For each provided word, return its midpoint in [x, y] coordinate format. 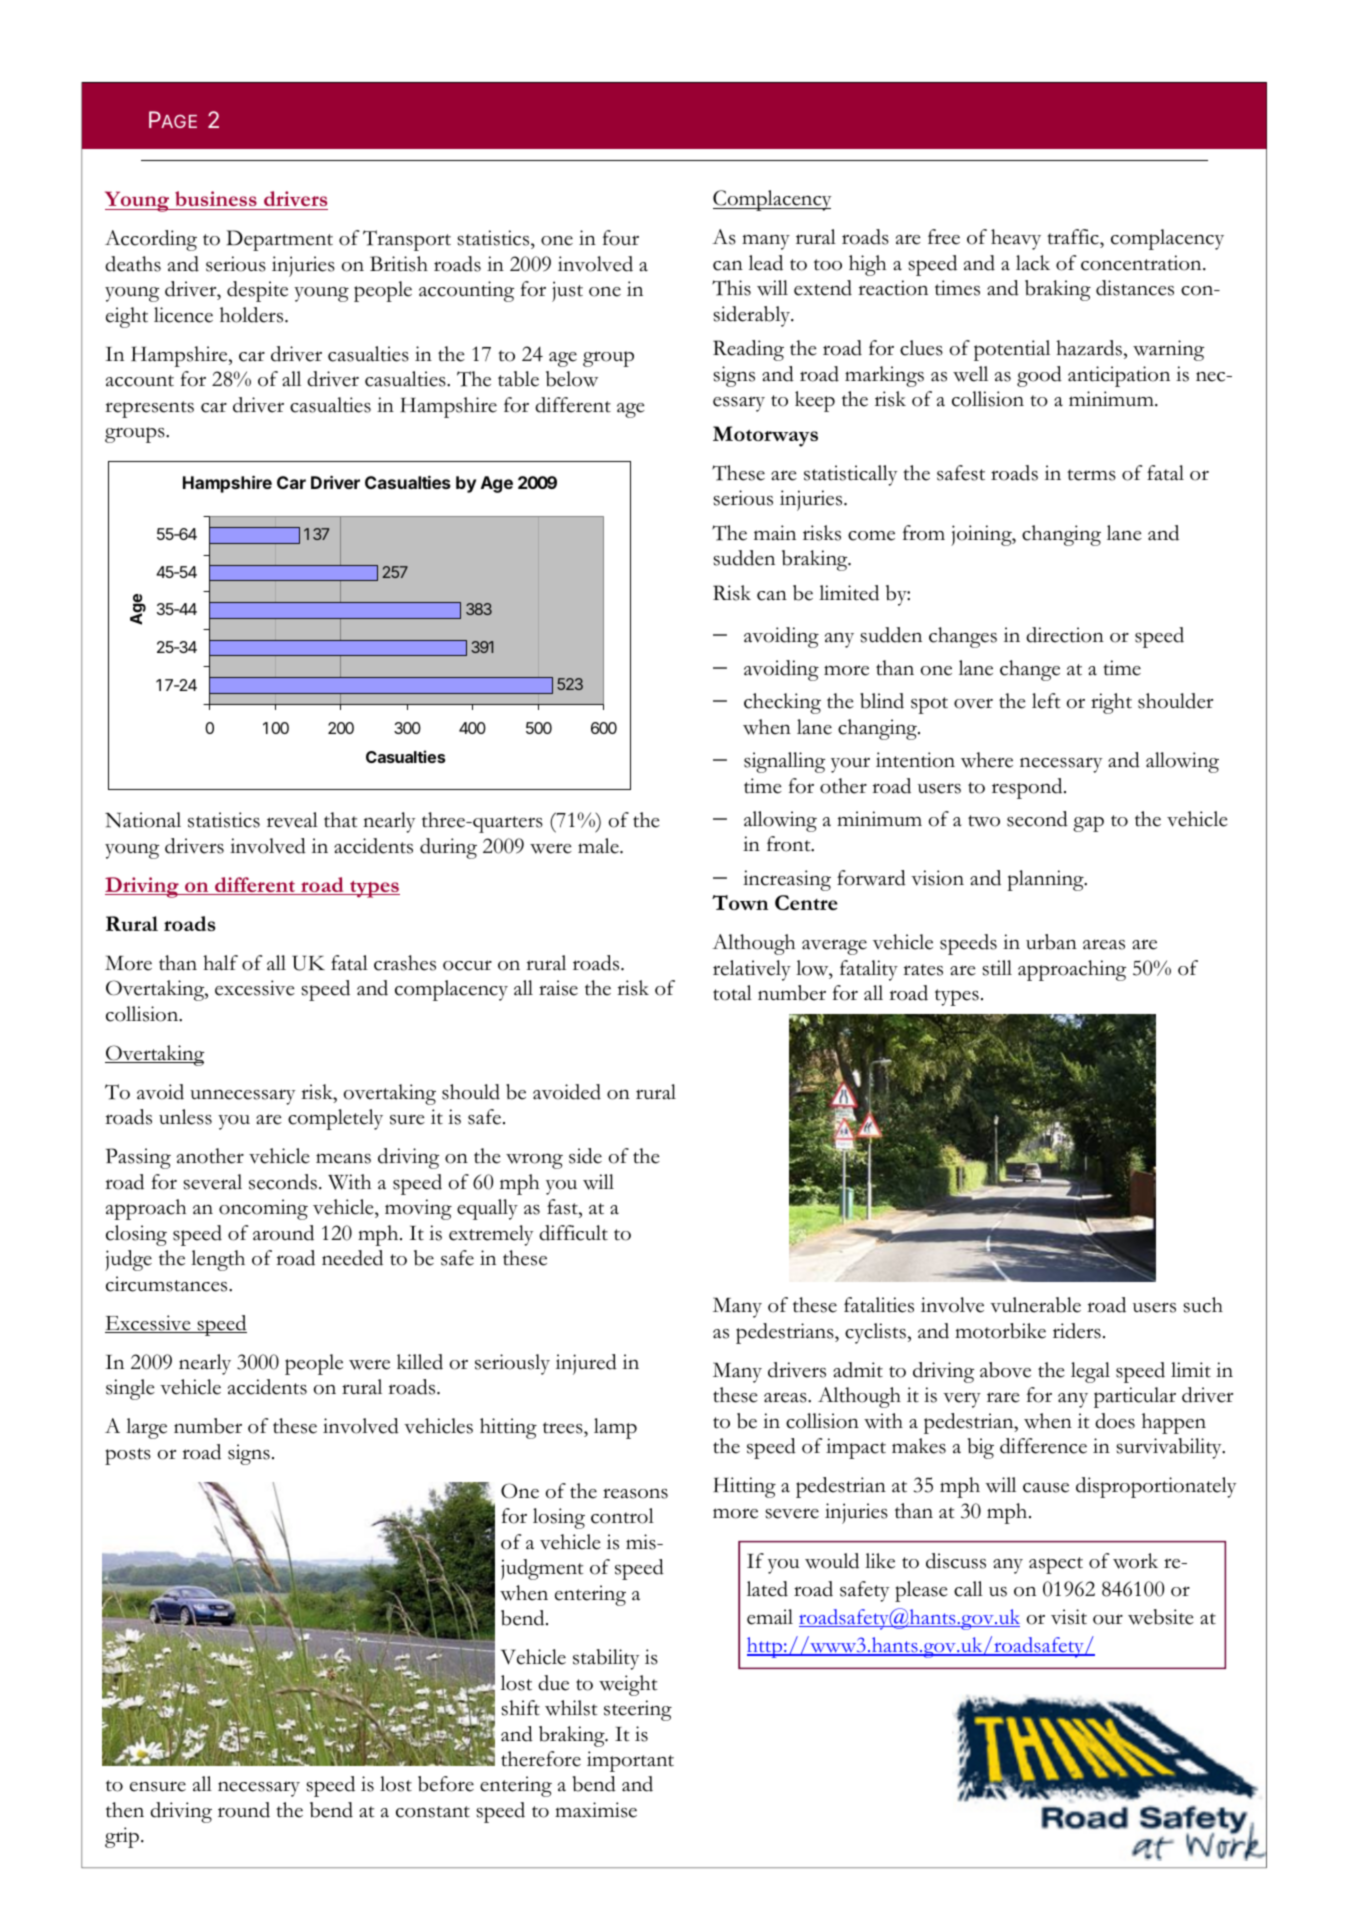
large [146, 1428]
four [621, 238]
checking [782, 703]
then [125, 1810]
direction [1065, 635]
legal [1090, 1372]
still [997, 968]
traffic [1074, 238]
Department [279, 240]
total [732, 993]
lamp [615, 1428]
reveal [292, 820]
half [220, 963]
